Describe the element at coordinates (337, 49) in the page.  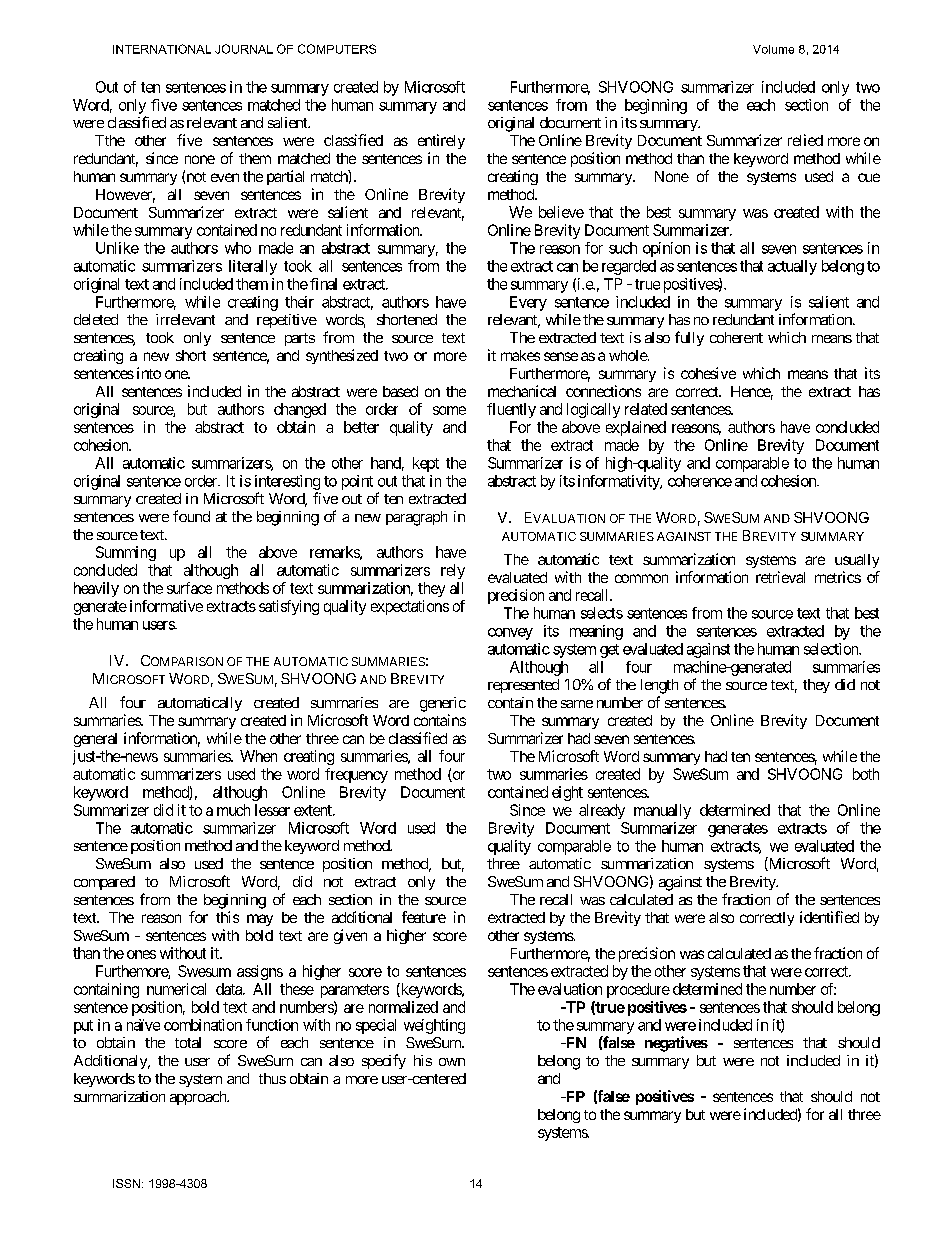
I see `COMPUTERS` at that location.
